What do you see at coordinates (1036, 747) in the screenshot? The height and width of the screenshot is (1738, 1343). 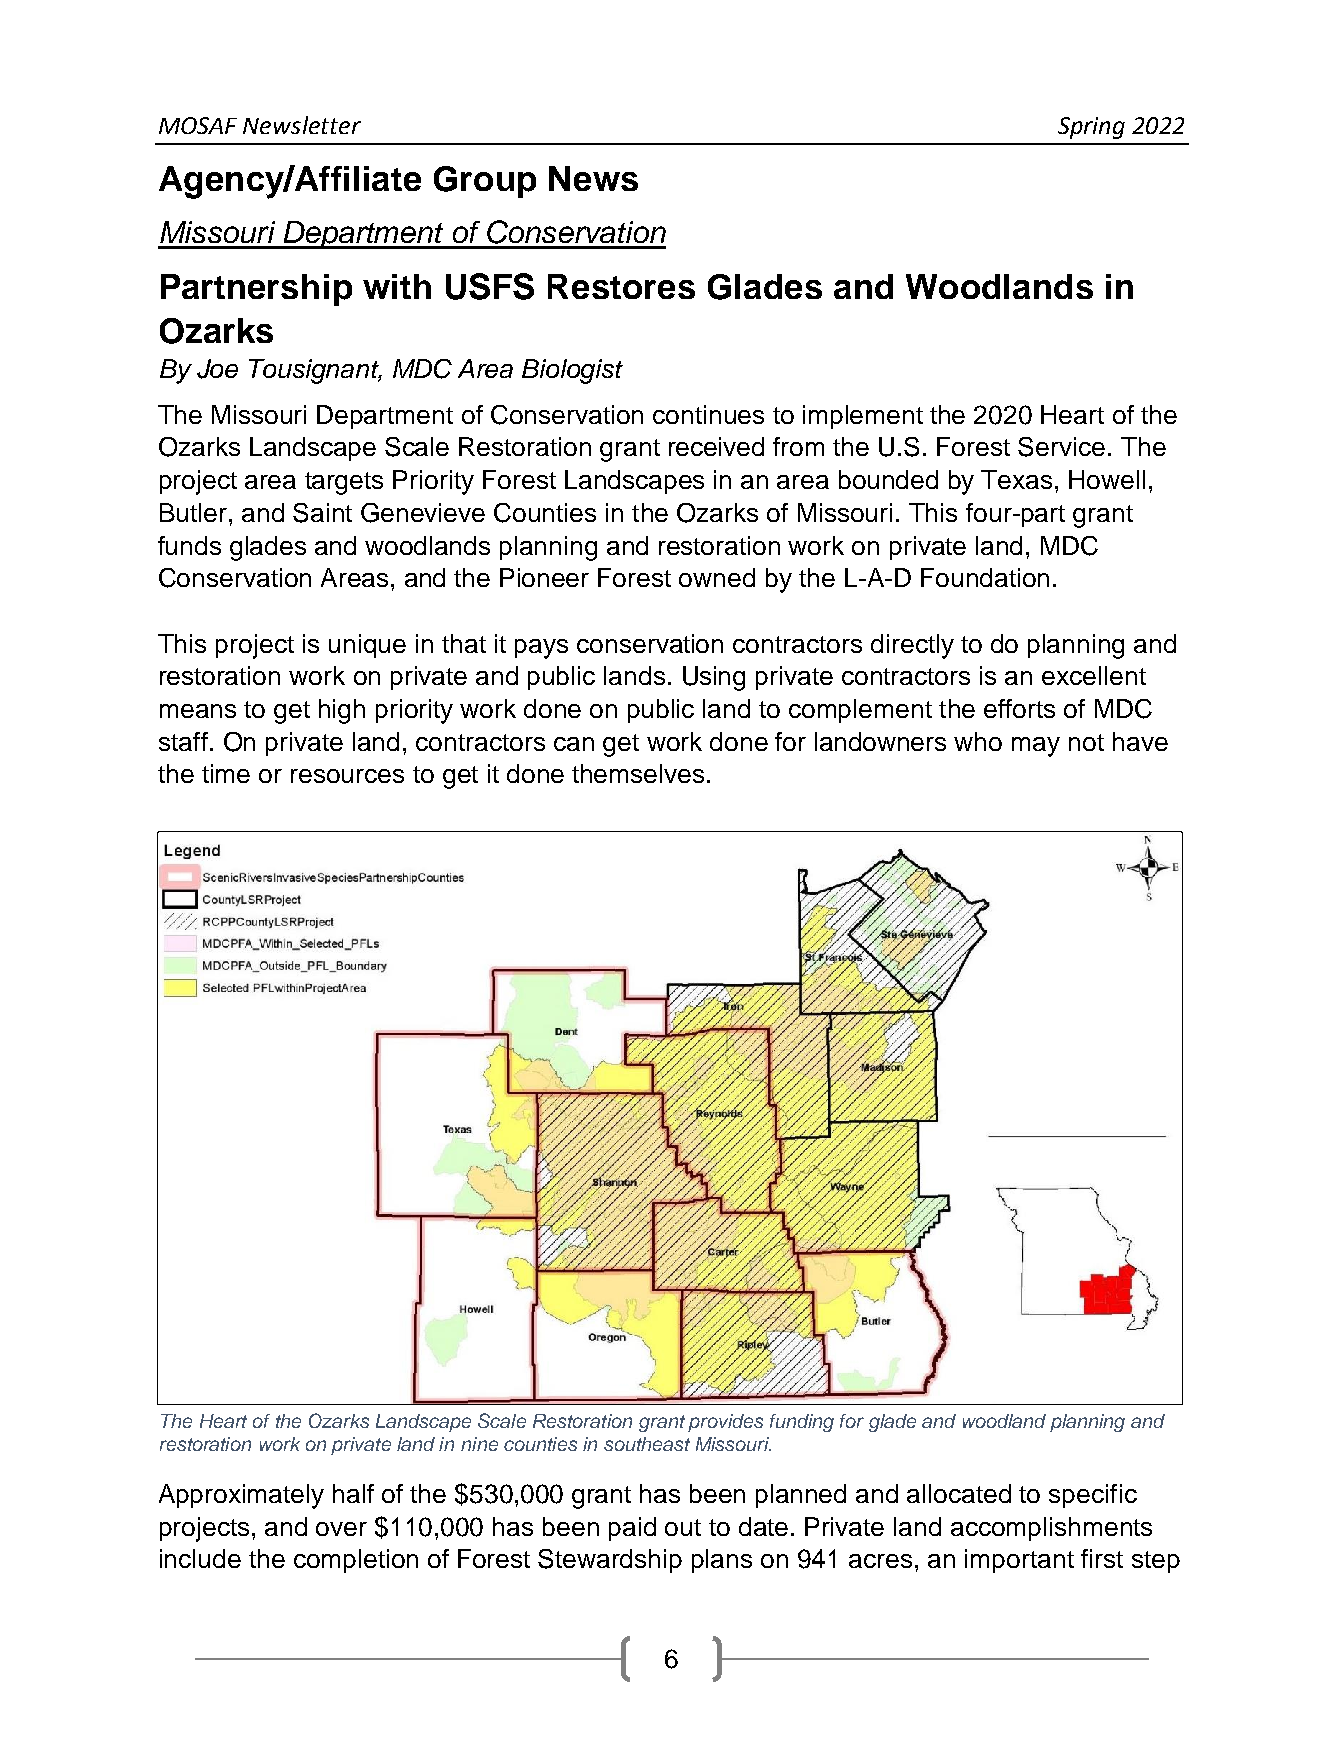 I see `may` at bounding box center [1036, 747].
